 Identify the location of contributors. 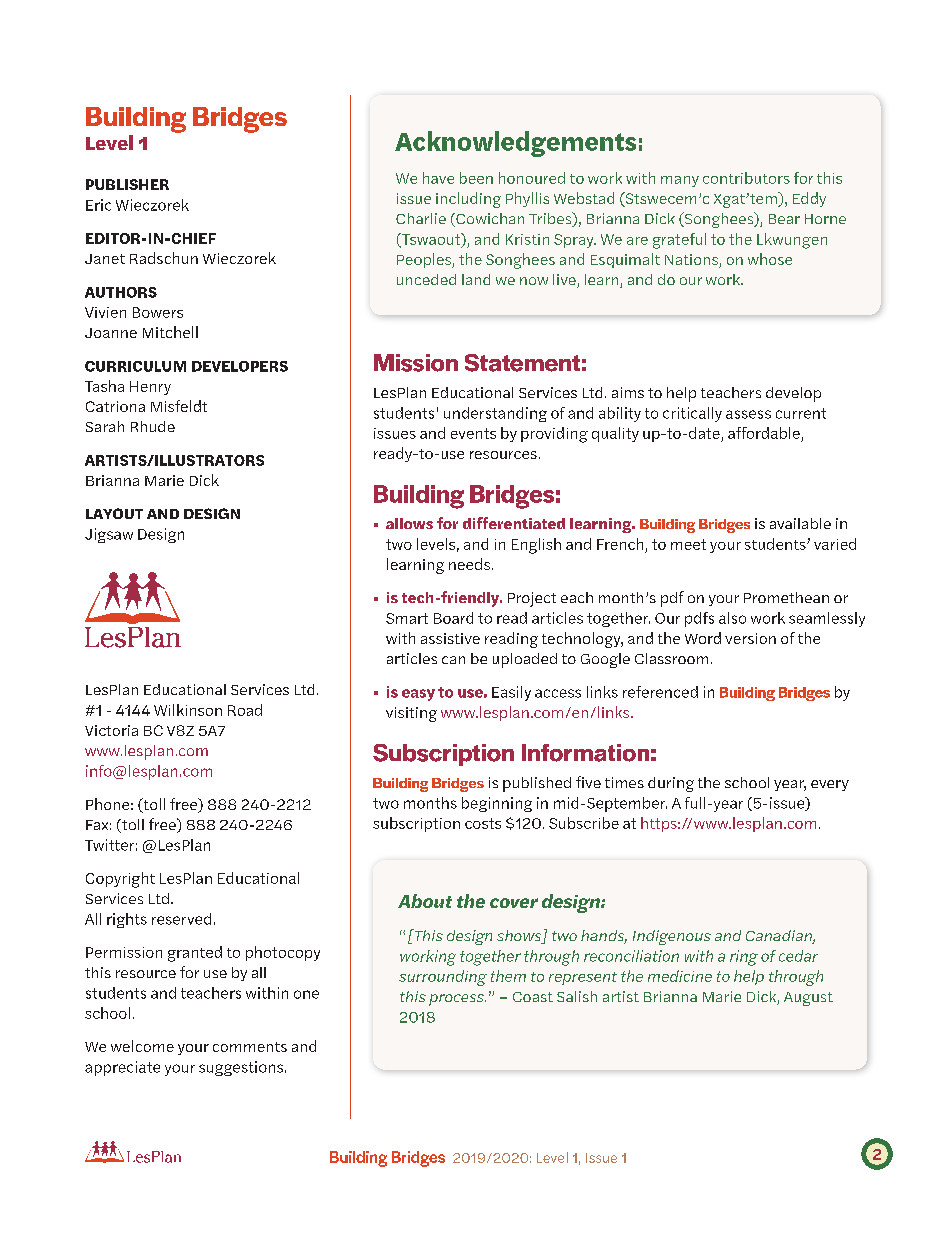
(746, 178).
